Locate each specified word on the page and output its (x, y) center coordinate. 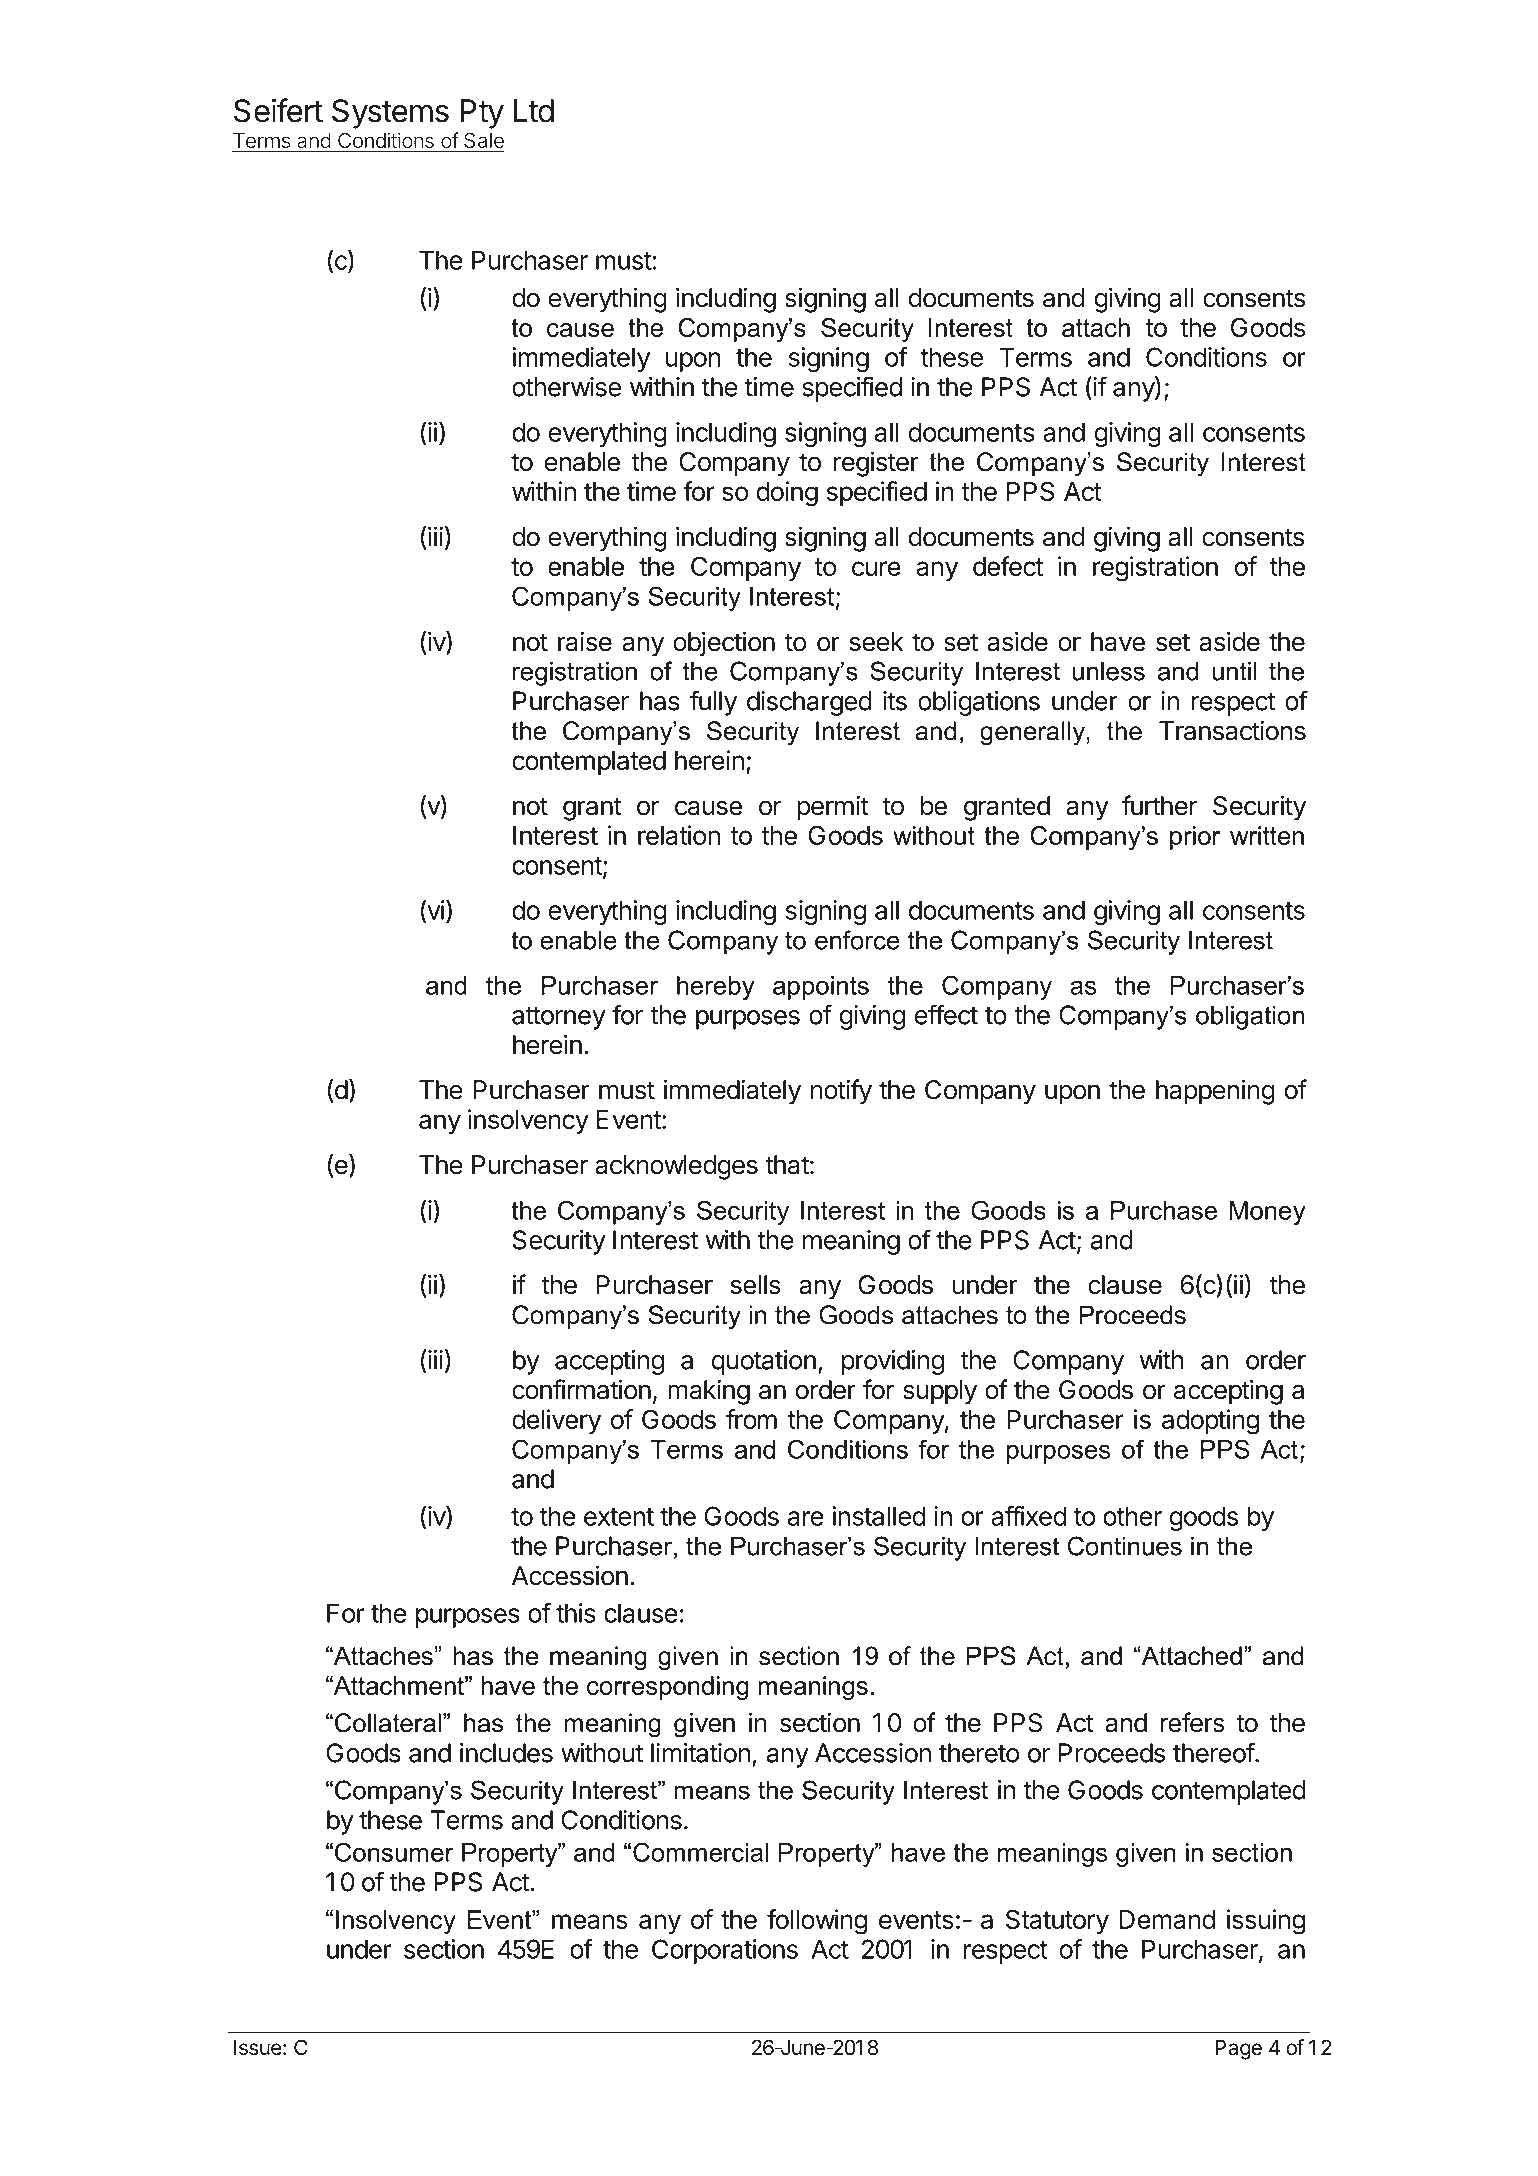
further (1159, 805)
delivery (556, 1421)
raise (585, 641)
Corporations (725, 1951)
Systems (390, 114)
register (876, 464)
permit (833, 808)
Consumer (394, 1852)
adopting (1210, 1422)
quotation (763, 1362)
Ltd (534, 111)
